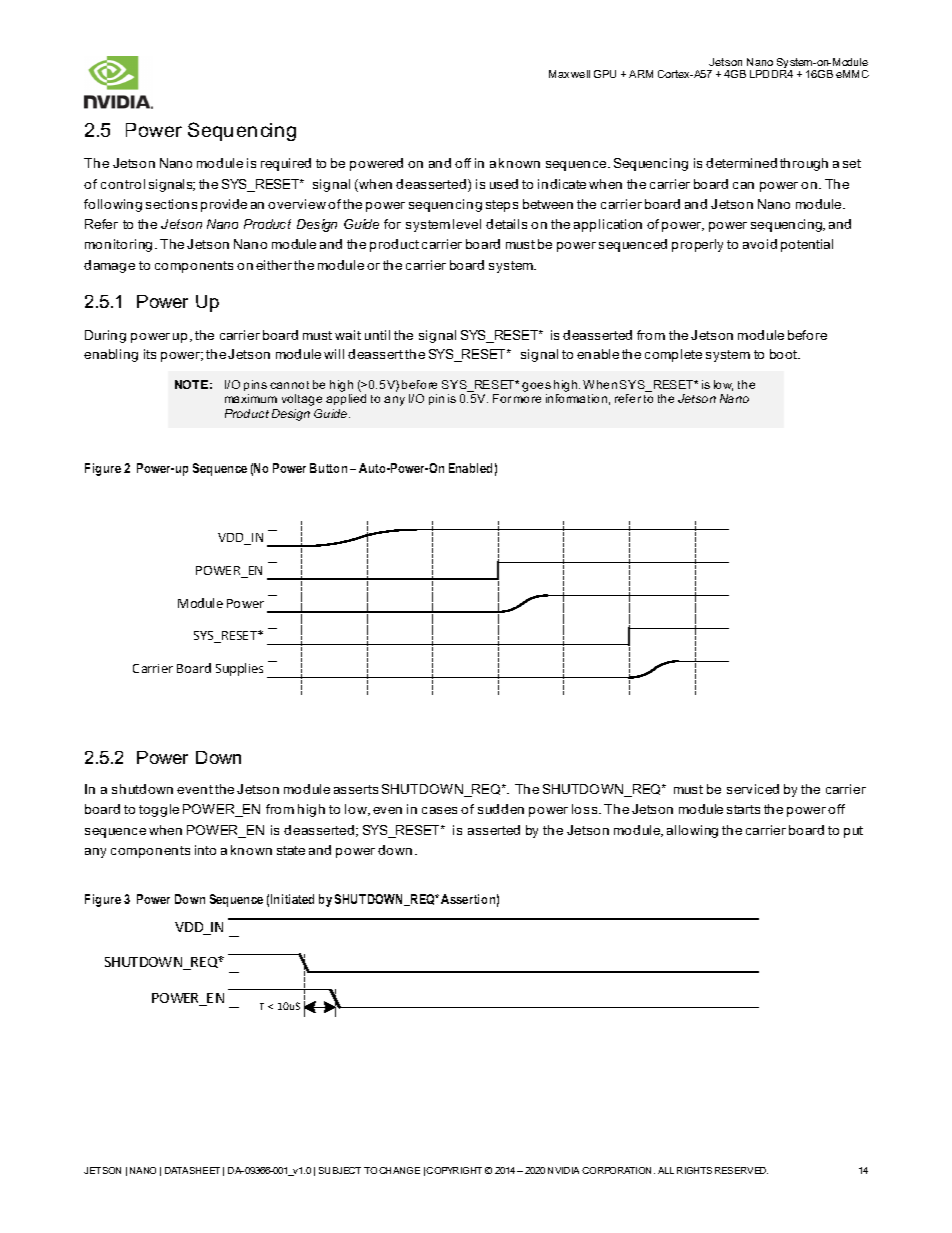  I want to click on allowing, so click(692, 831).
